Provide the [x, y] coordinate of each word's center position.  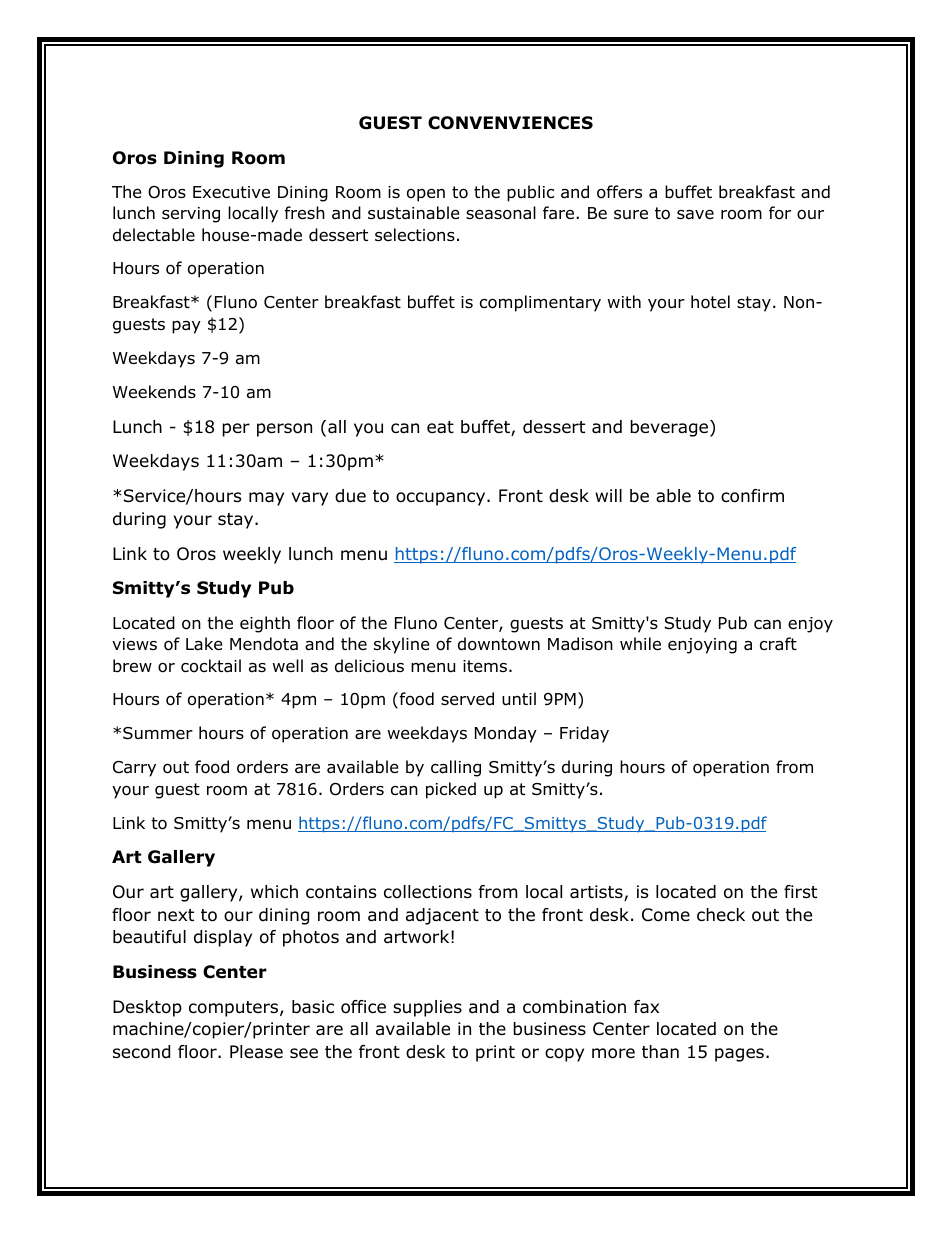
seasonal [501, 213]
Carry [134, 769]
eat [440, 427]
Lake [204, 644]
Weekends [154, 392]
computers [235, 1009]
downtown [499, 644]
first [800, 891]
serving [191, 215]
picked [451, 790]
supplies [427, 1008]
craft [778, 644]
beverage [670, 428]
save [695, 214]
